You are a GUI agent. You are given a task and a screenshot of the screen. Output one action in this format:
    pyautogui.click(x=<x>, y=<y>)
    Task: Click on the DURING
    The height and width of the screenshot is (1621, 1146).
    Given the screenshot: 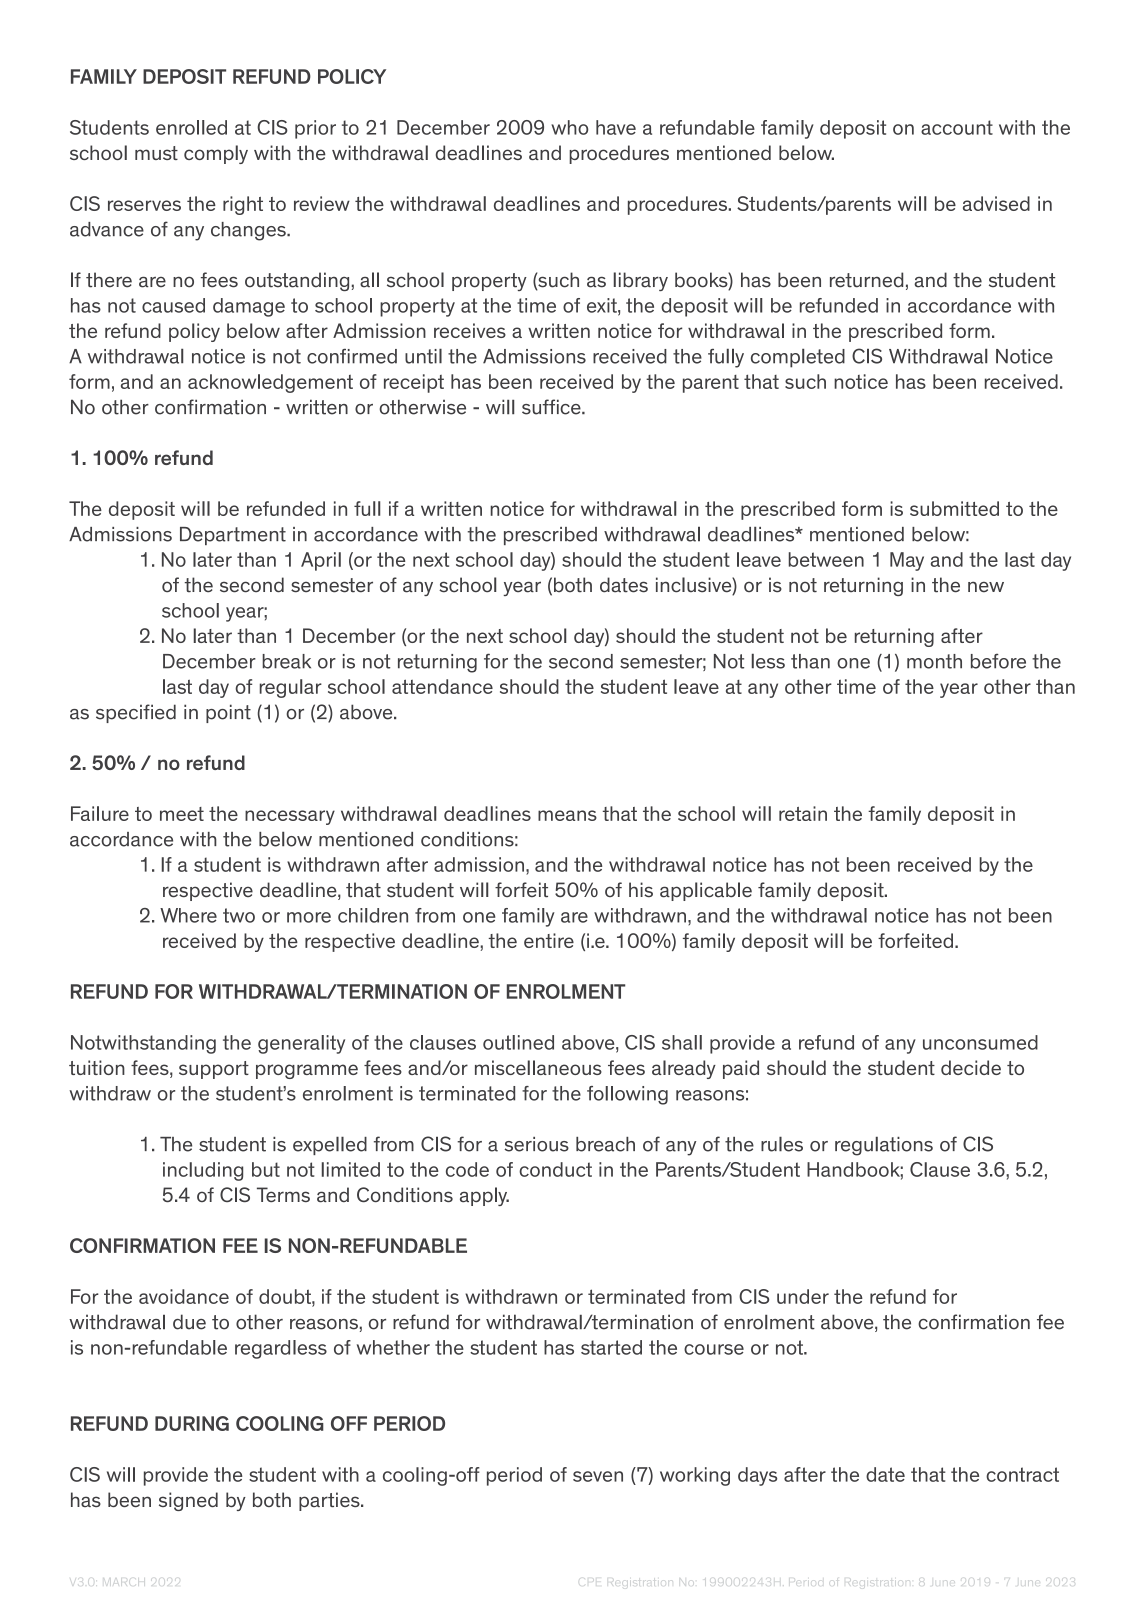 What is the action you would take?
    pyautogui.click(x=192, y=1423)
